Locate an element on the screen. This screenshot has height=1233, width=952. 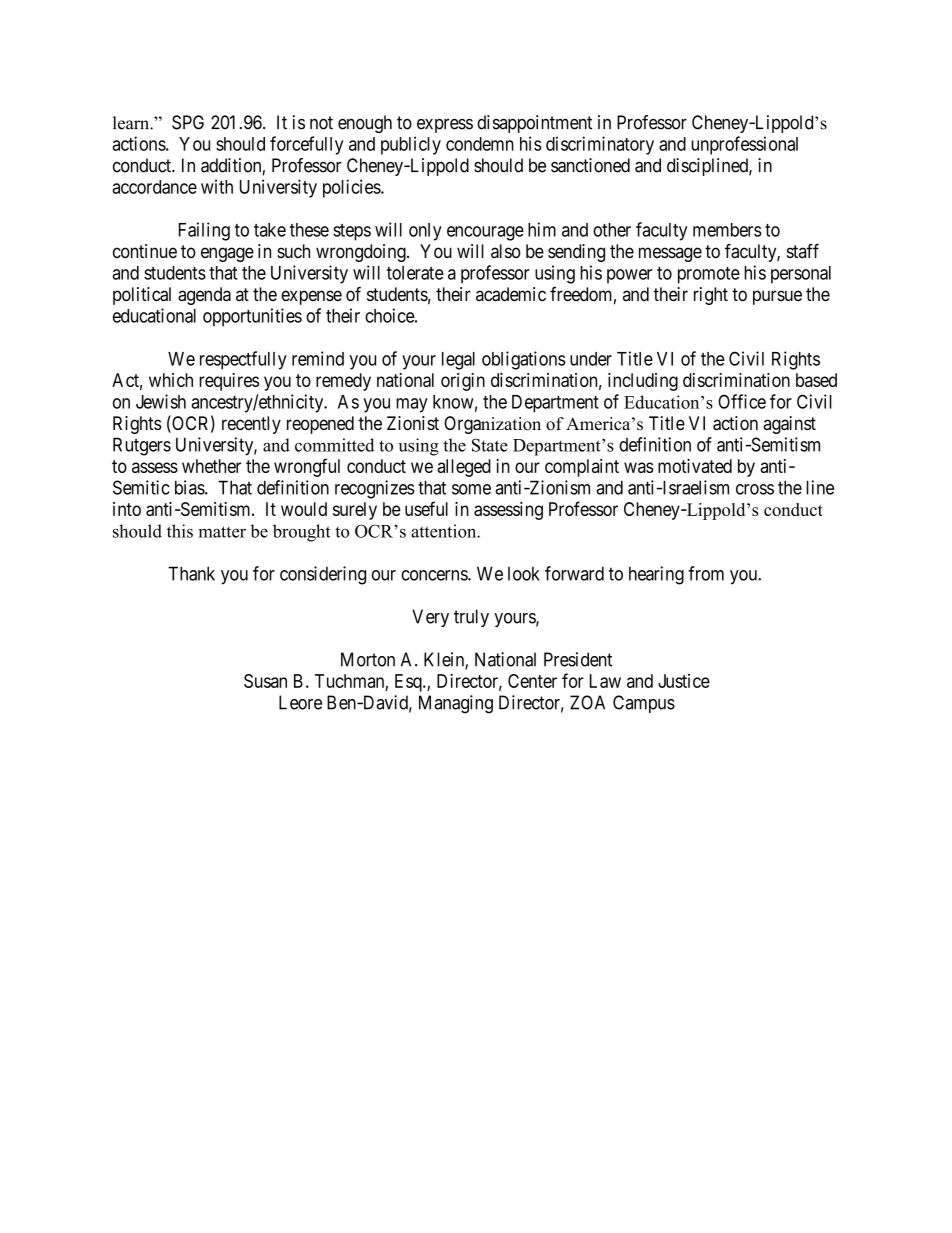
concerns is located at coordinates (435, 575).
